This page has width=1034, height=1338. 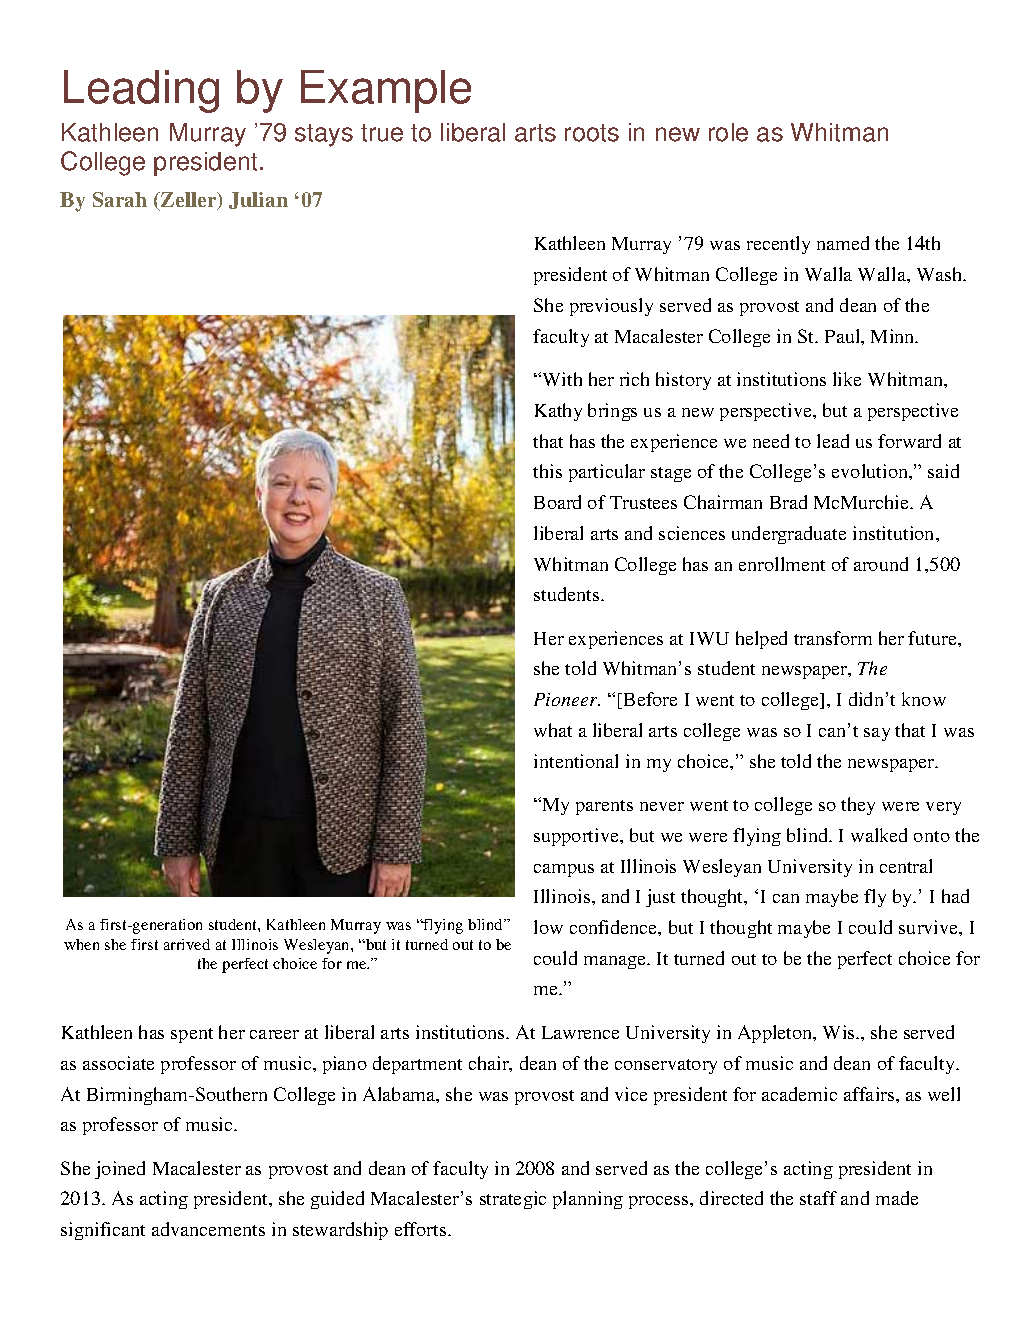 I want to click on Kathy, so click(x=558, y=412).
